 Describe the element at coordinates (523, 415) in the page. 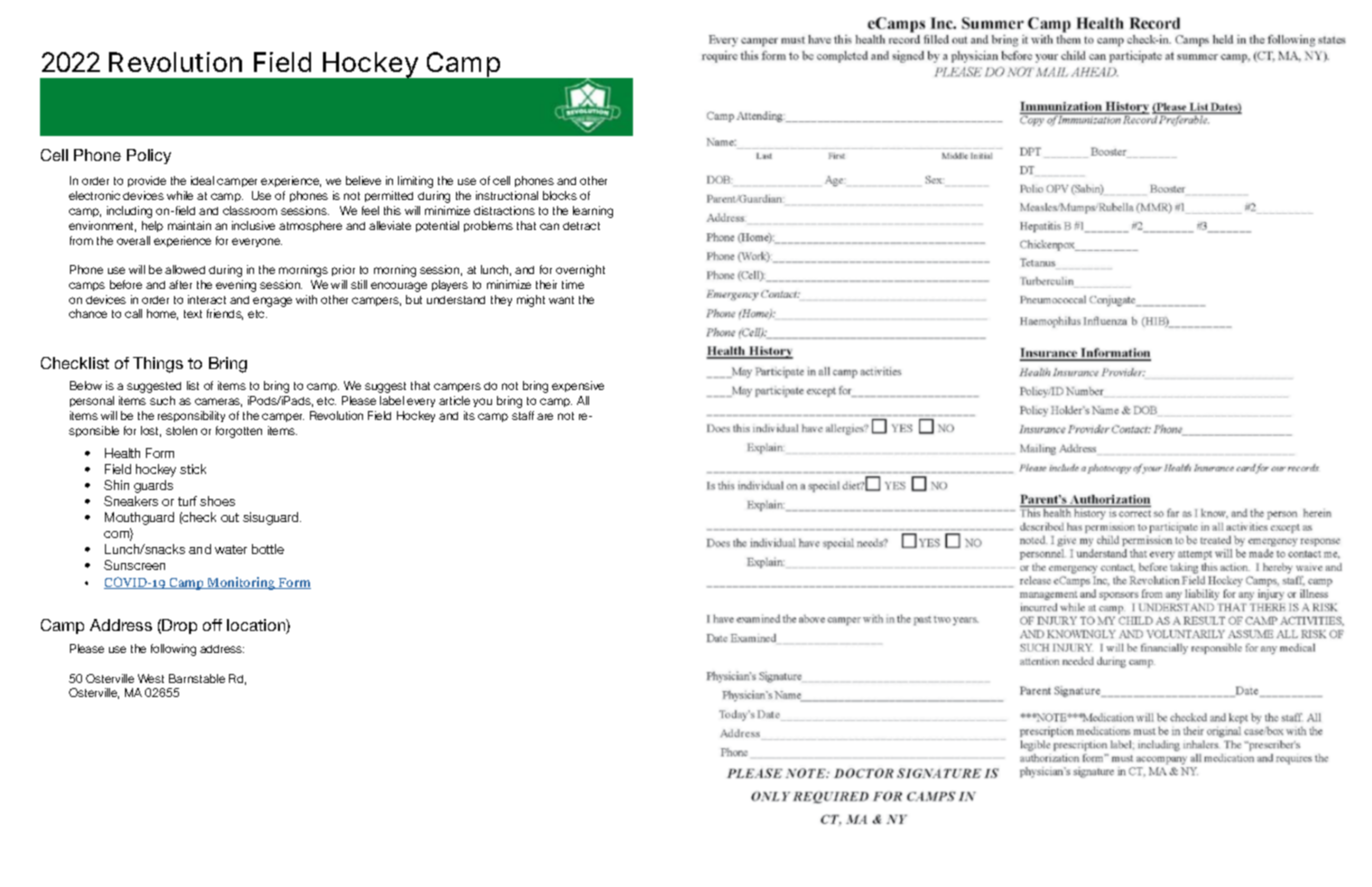

I see `staff` at that location.
